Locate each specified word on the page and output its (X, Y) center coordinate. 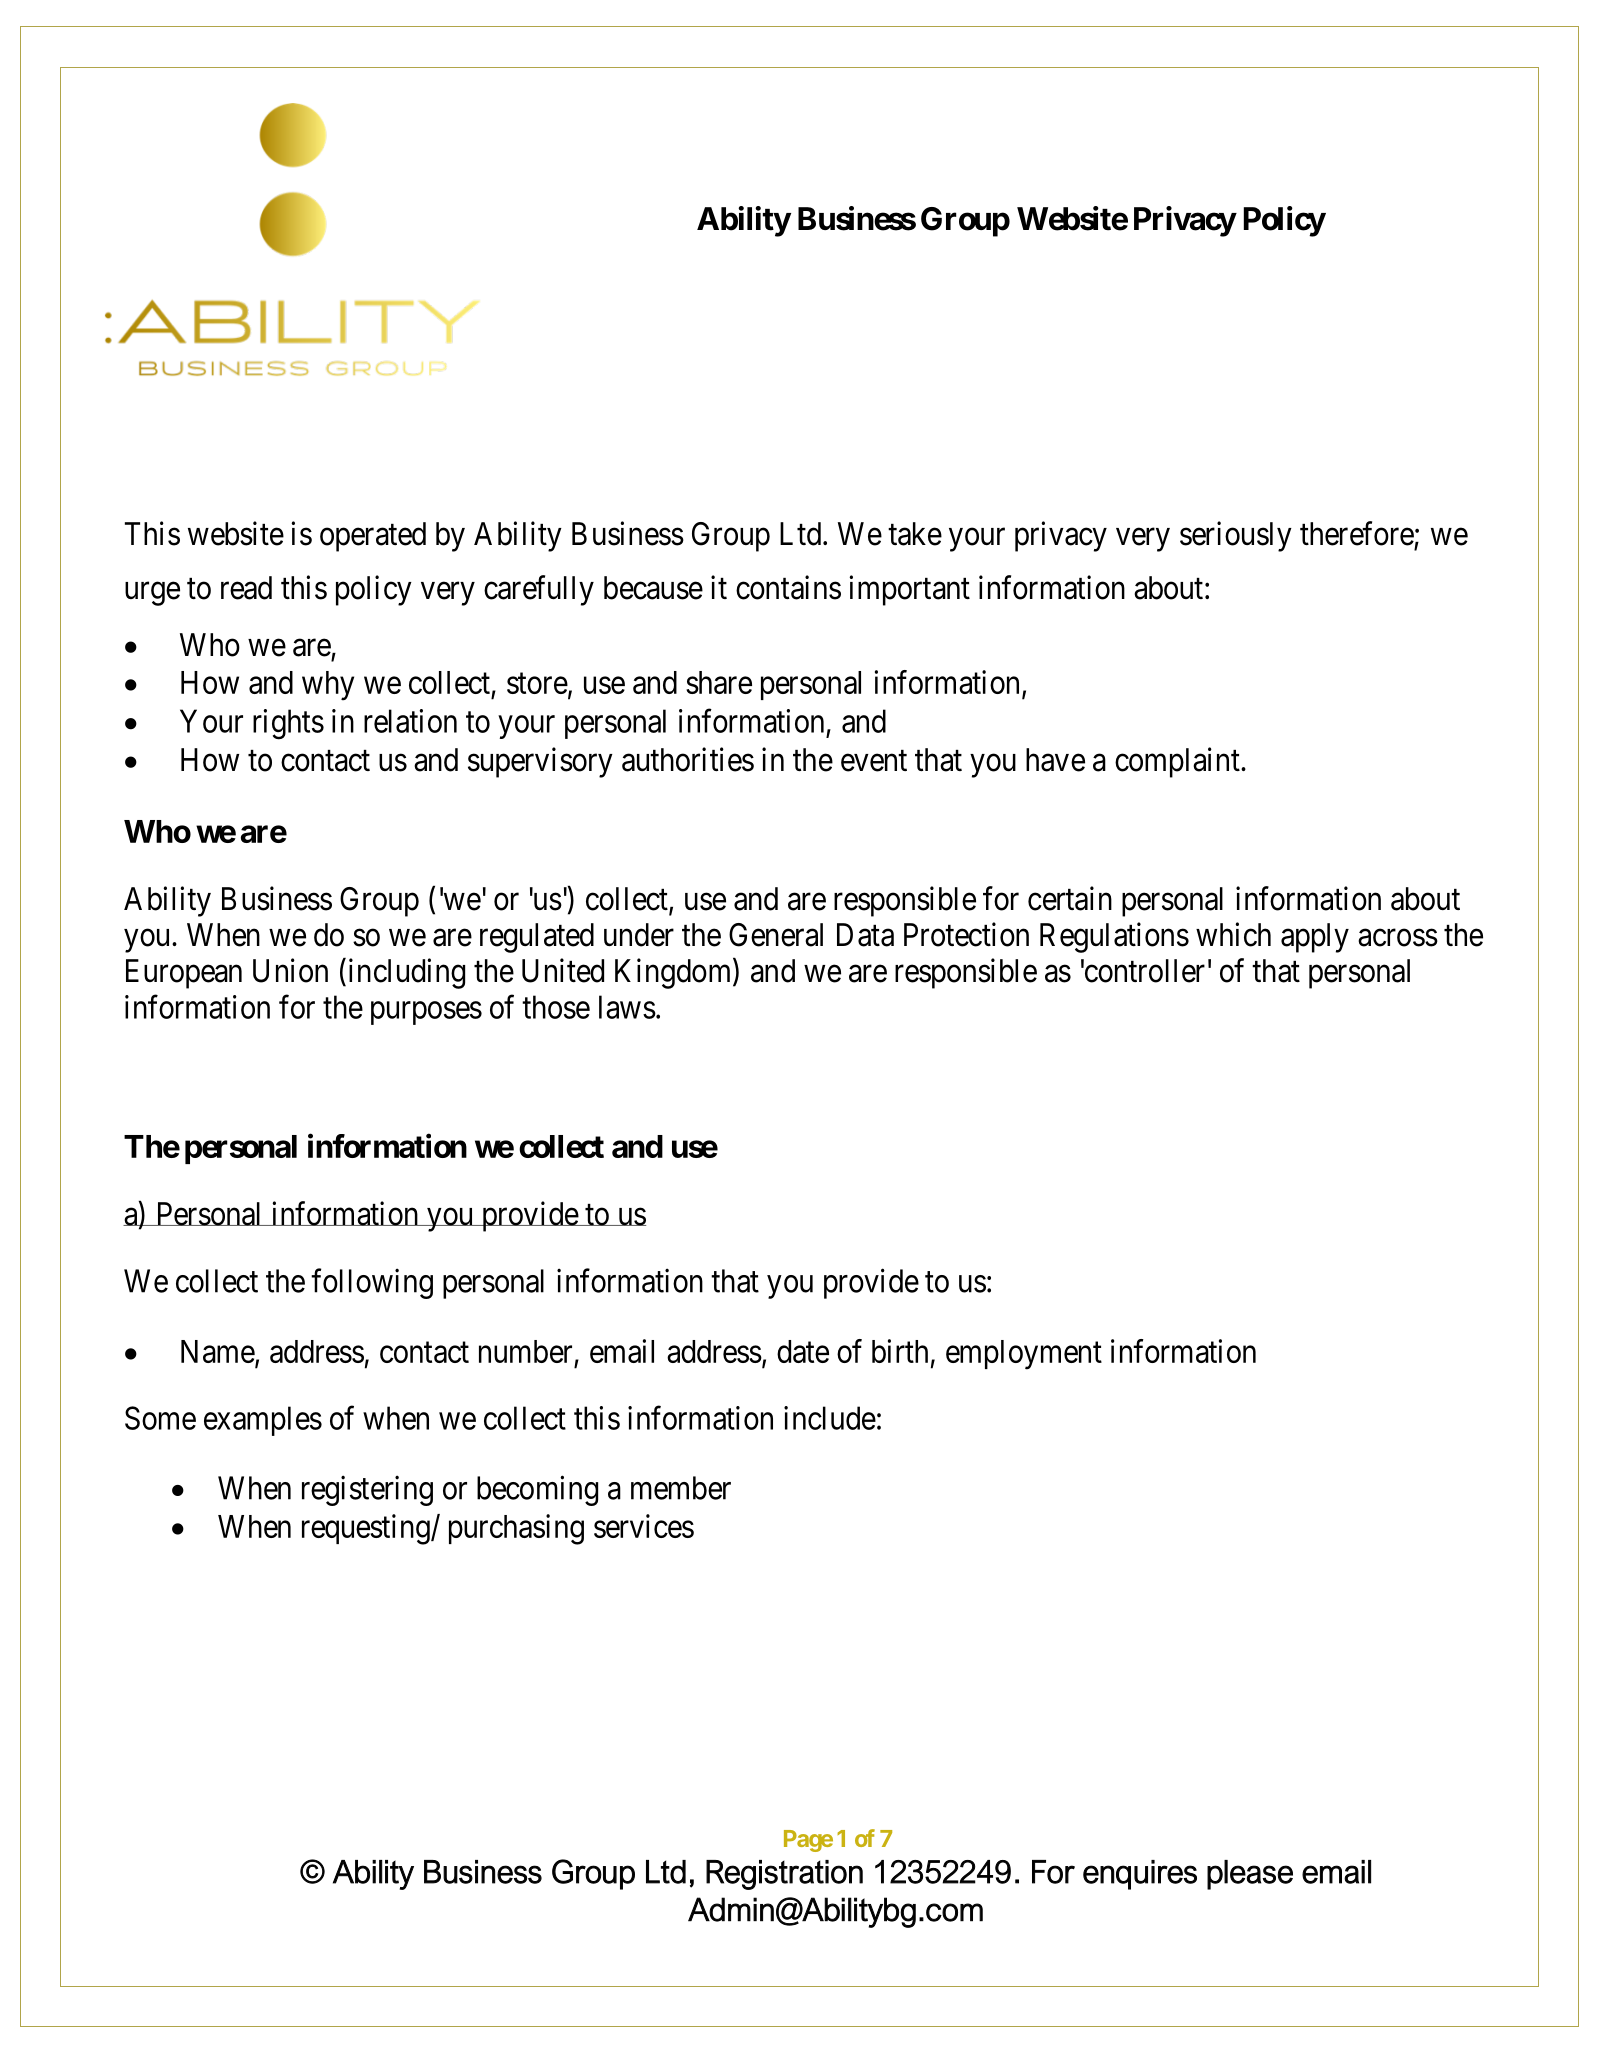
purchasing (516, 1529)
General (776, 935)
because (653, 588)
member (681, 1488)
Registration (784, 1875)
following (372, 1283)
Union (290, 970)
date (803, 1351)
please (1250, 1875)
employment (1024, 1355)
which (1233, 934)
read (246, 588)
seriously (1236, 536)
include (830, 1418)
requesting (367, 1529)
